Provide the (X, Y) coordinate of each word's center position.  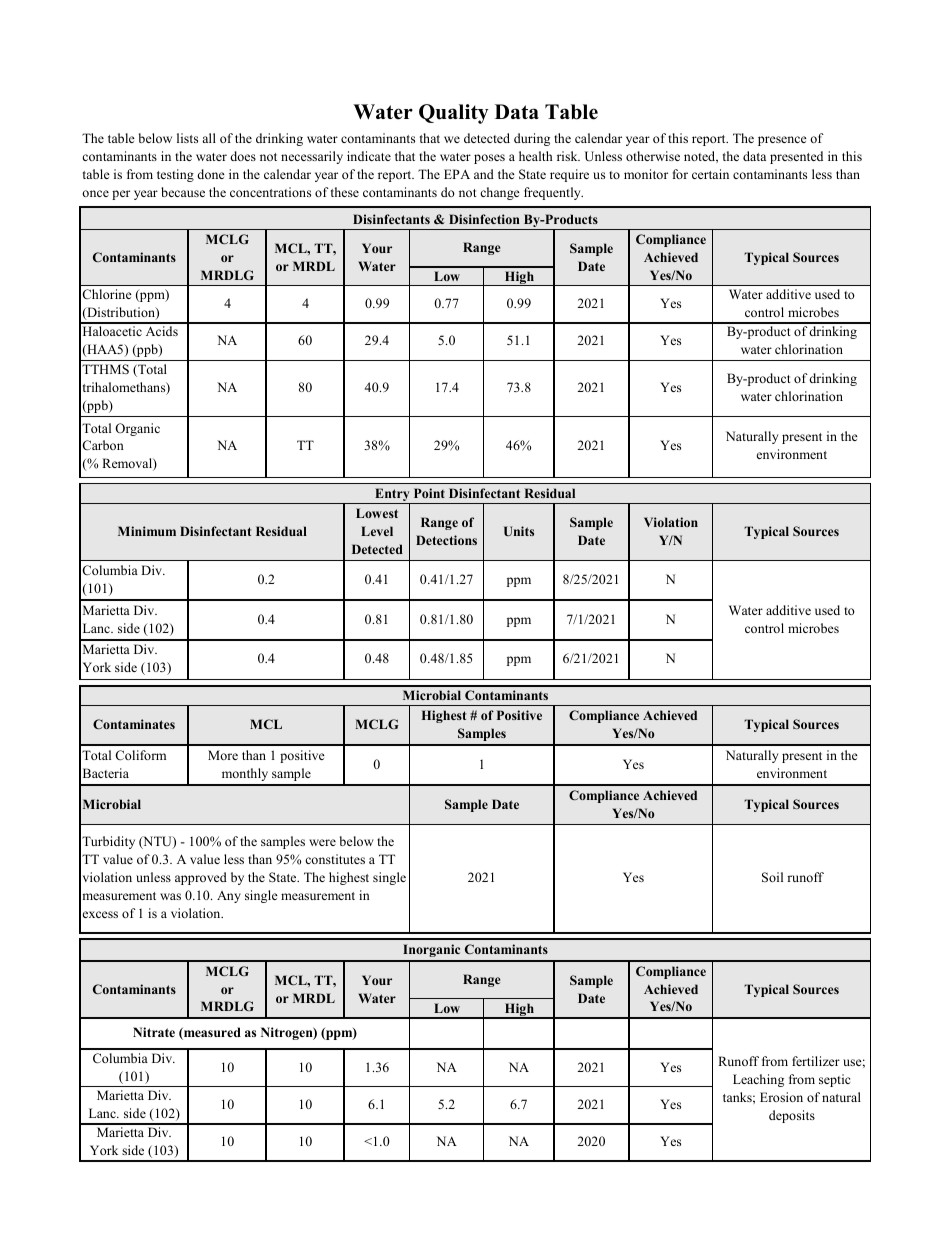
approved (201, 878)
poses (489, 159)
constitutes (335, 859)
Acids (162, 331)
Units (519, 531)
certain (710, 174)
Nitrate (154, 1032)
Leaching (758, 1080)
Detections (446, 540)
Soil (772, 877)
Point (429, 493)
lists (187, 138)
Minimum (147, 531)
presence (782, 141)
